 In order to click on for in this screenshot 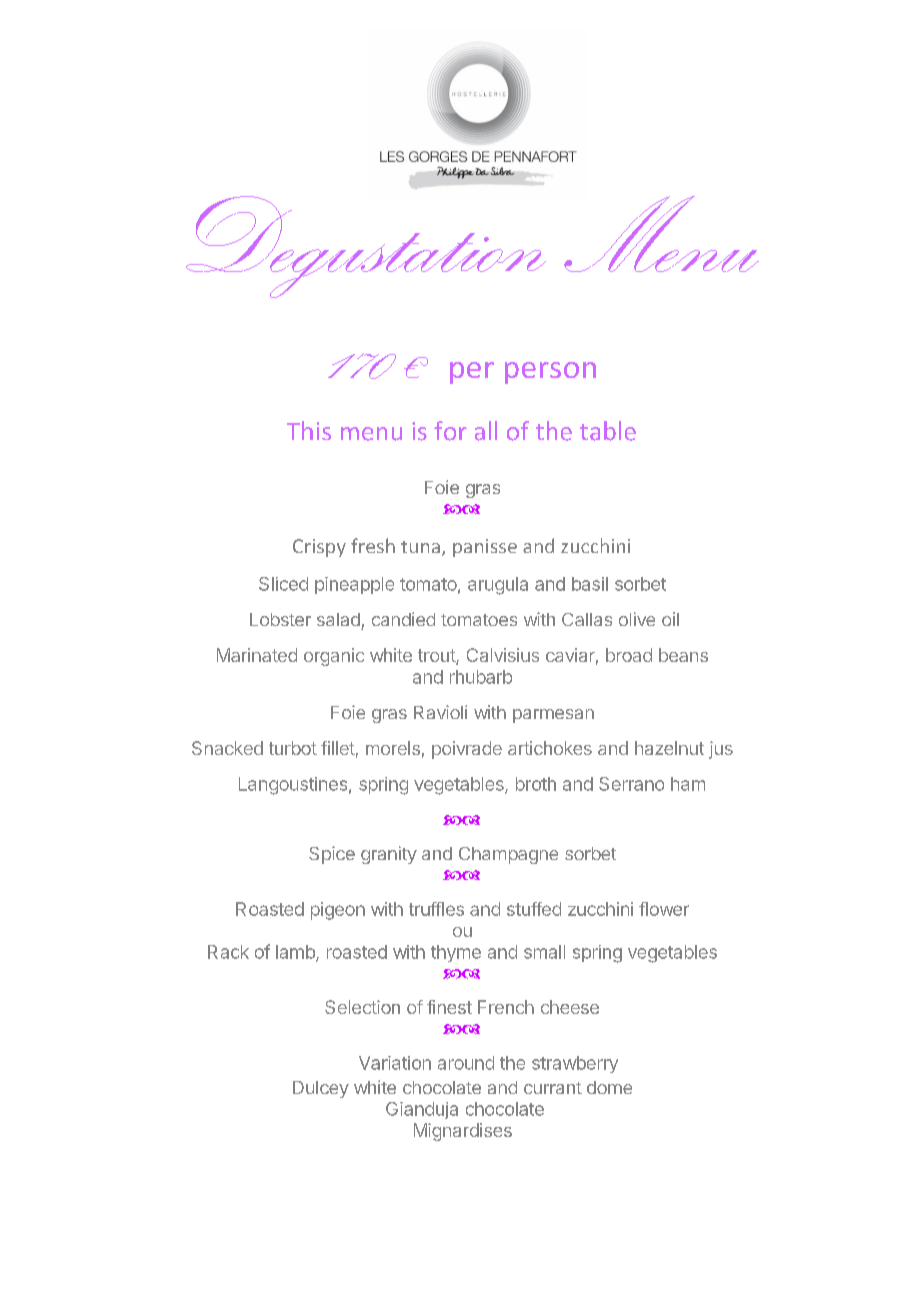, I will do `click(450, 431)`.
